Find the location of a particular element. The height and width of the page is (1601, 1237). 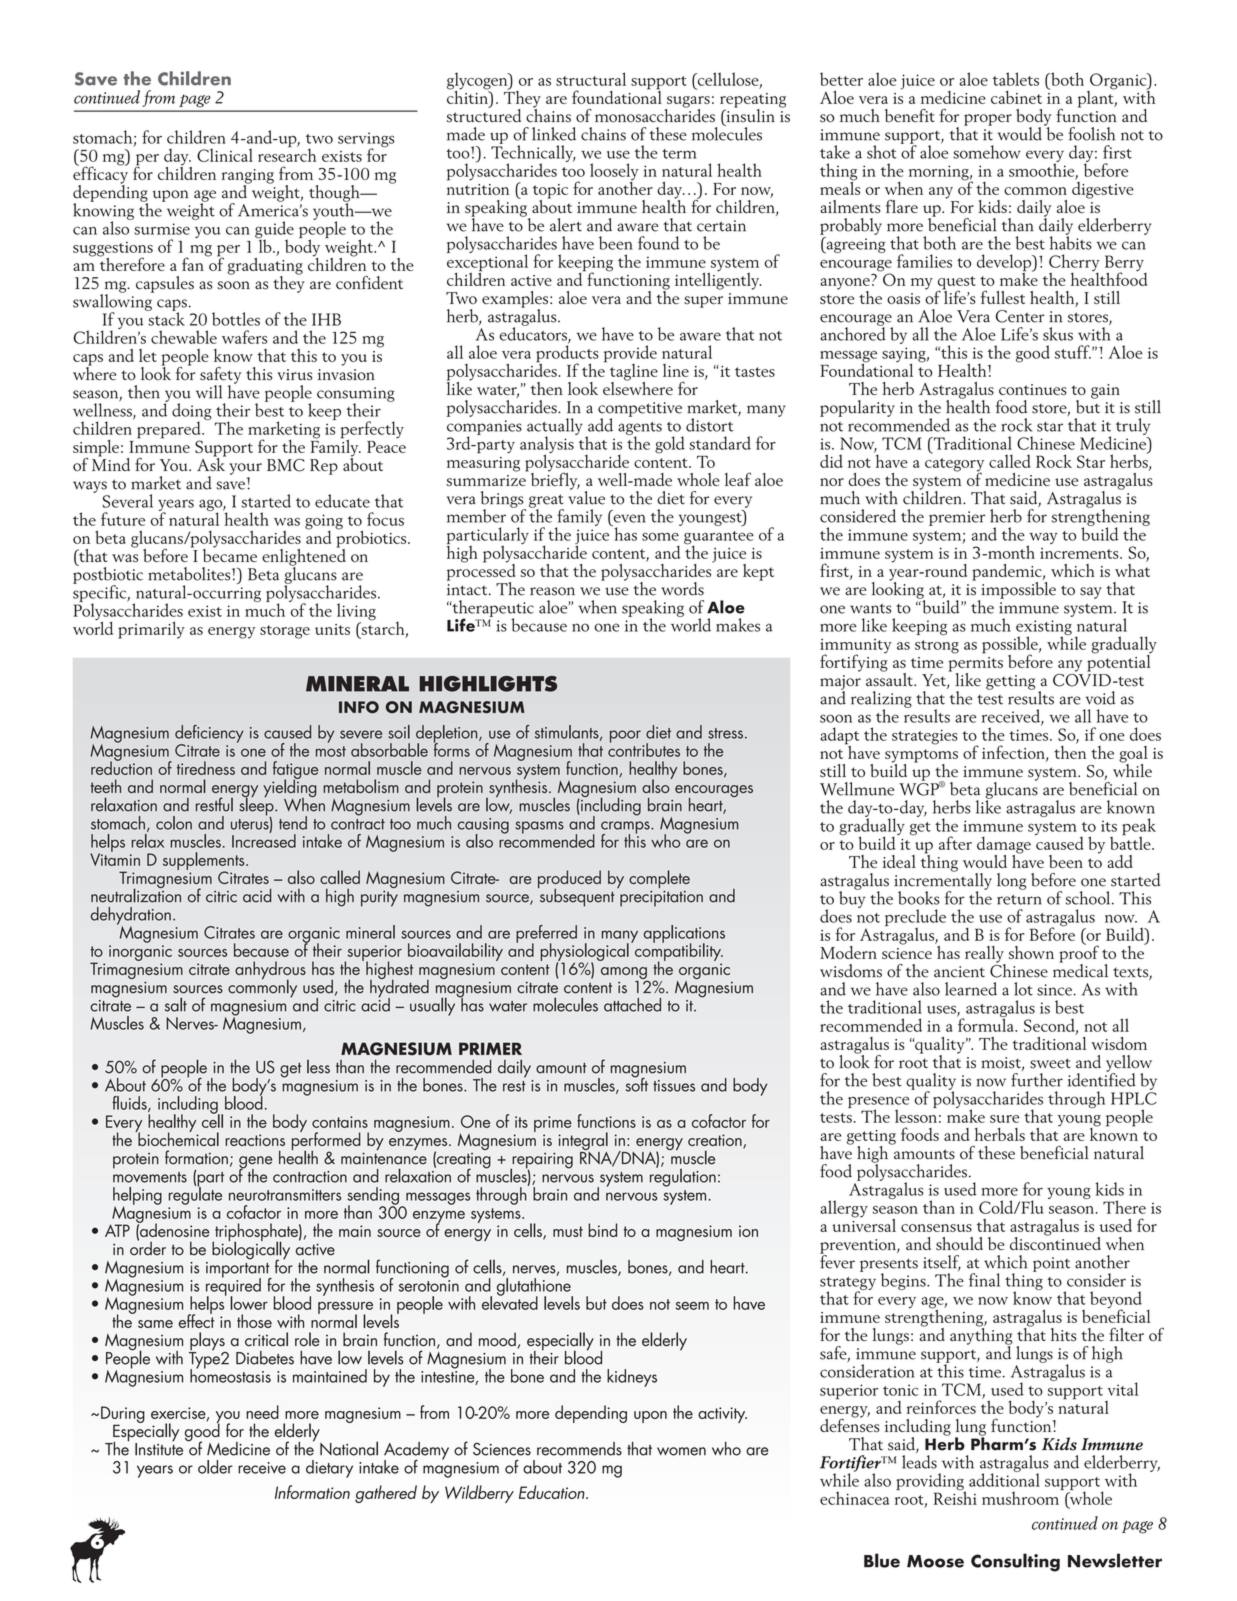

cramps is located at coordinates (626, 828).
